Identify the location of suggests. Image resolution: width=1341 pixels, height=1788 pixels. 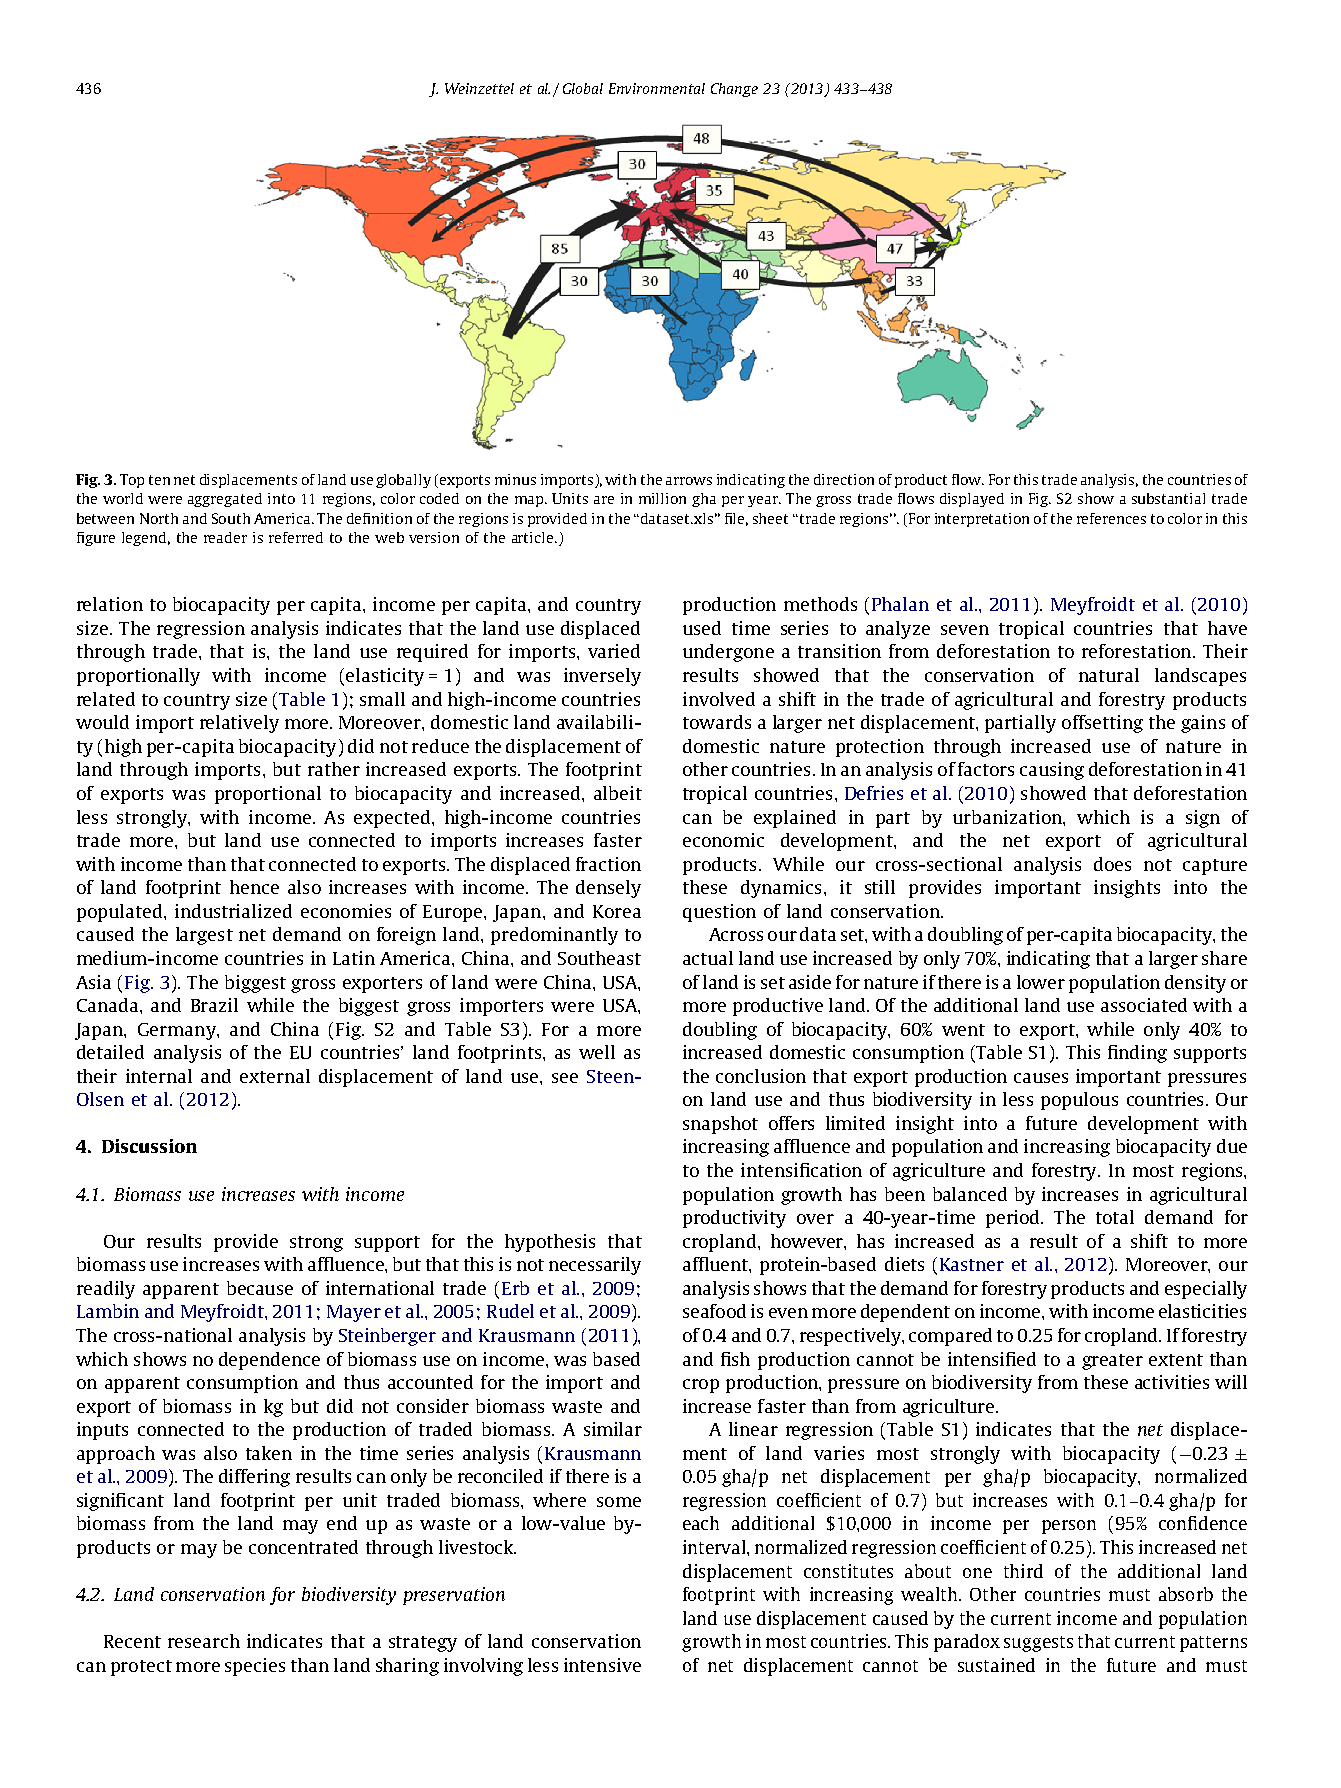
(1038, 1644).
